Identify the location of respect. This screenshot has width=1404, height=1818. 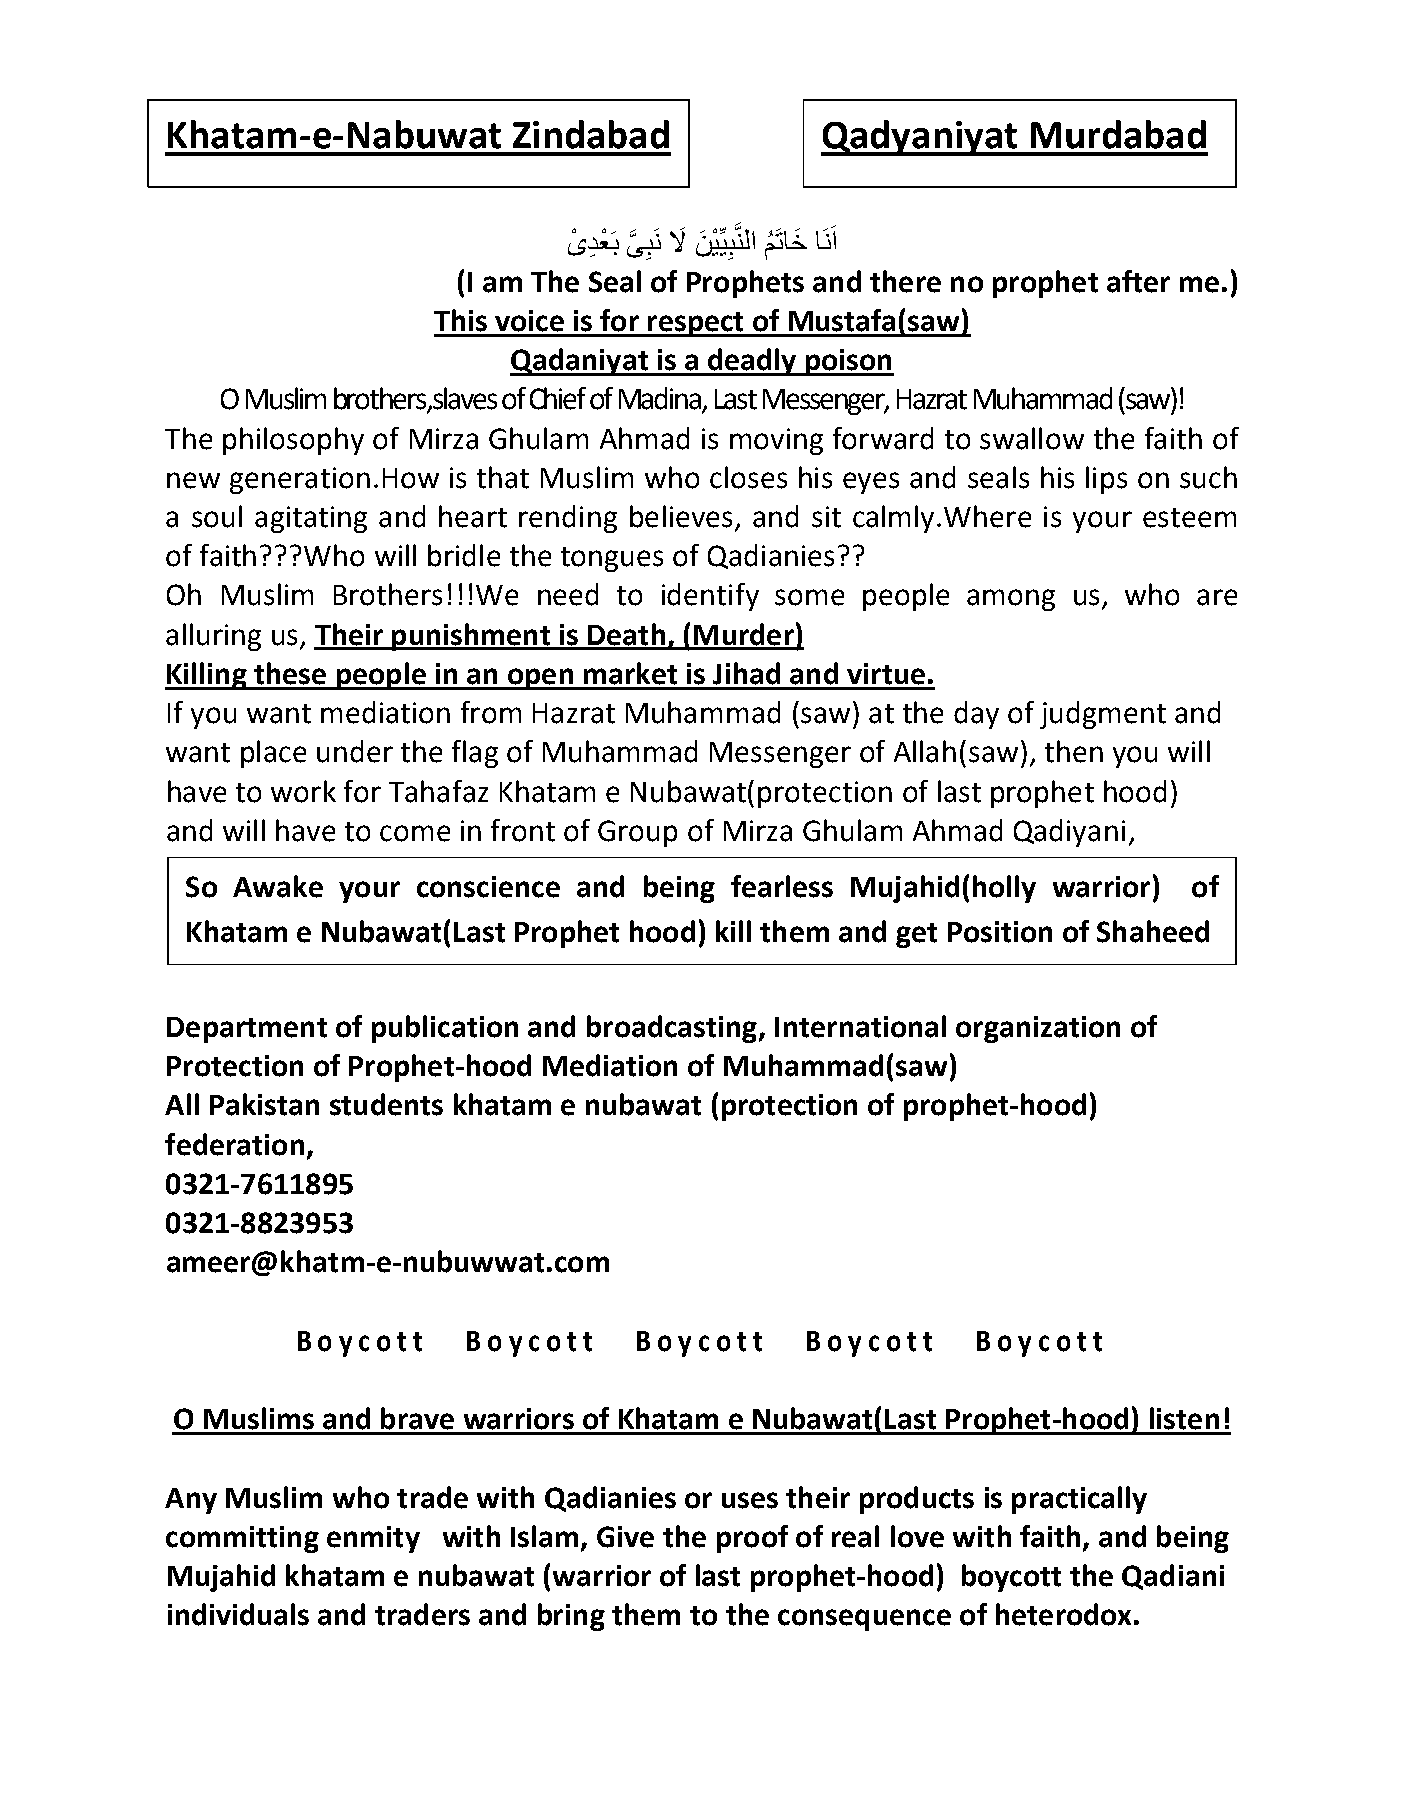
(696, 324).
